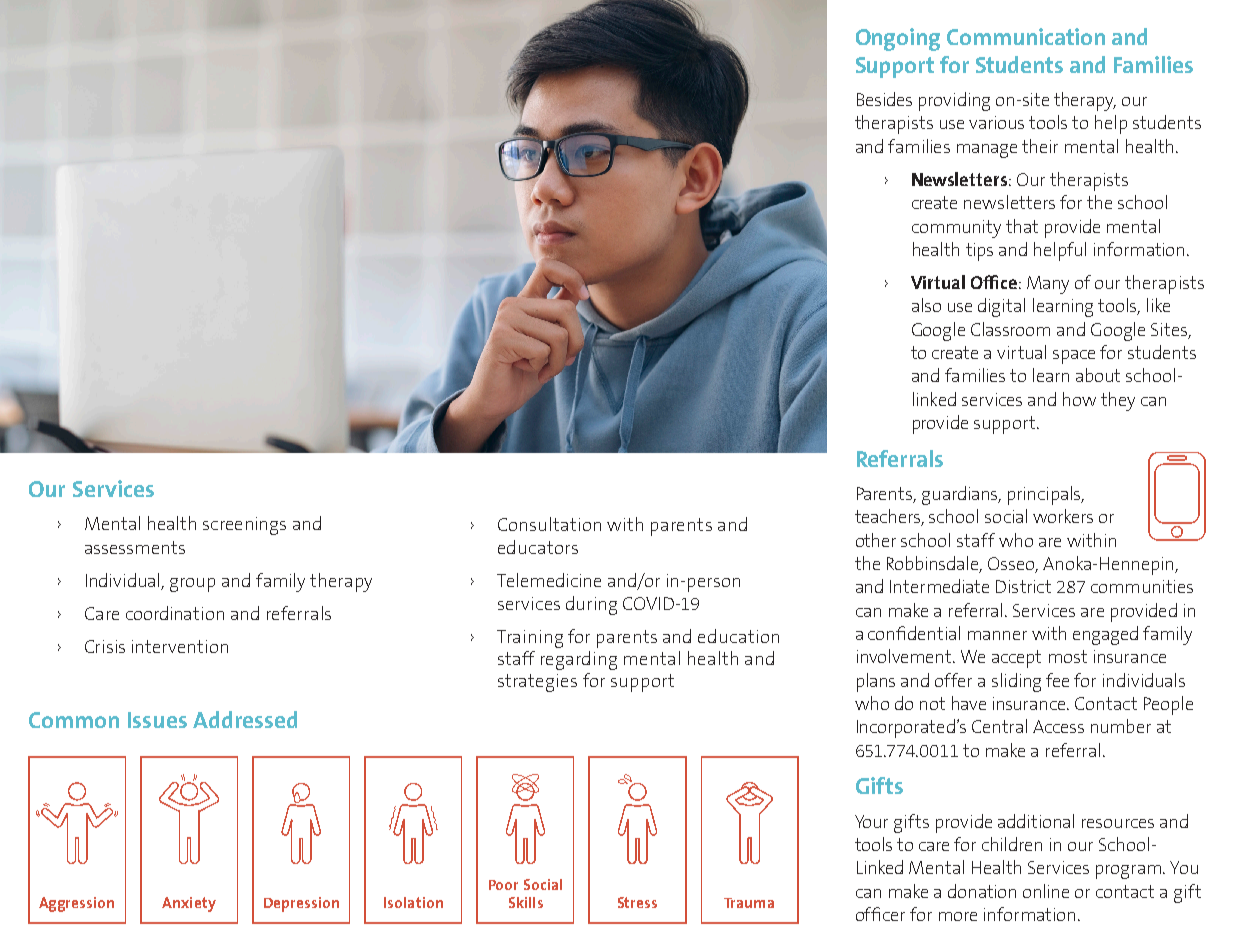  I want to click on Ongoing, so click(898, 39).
